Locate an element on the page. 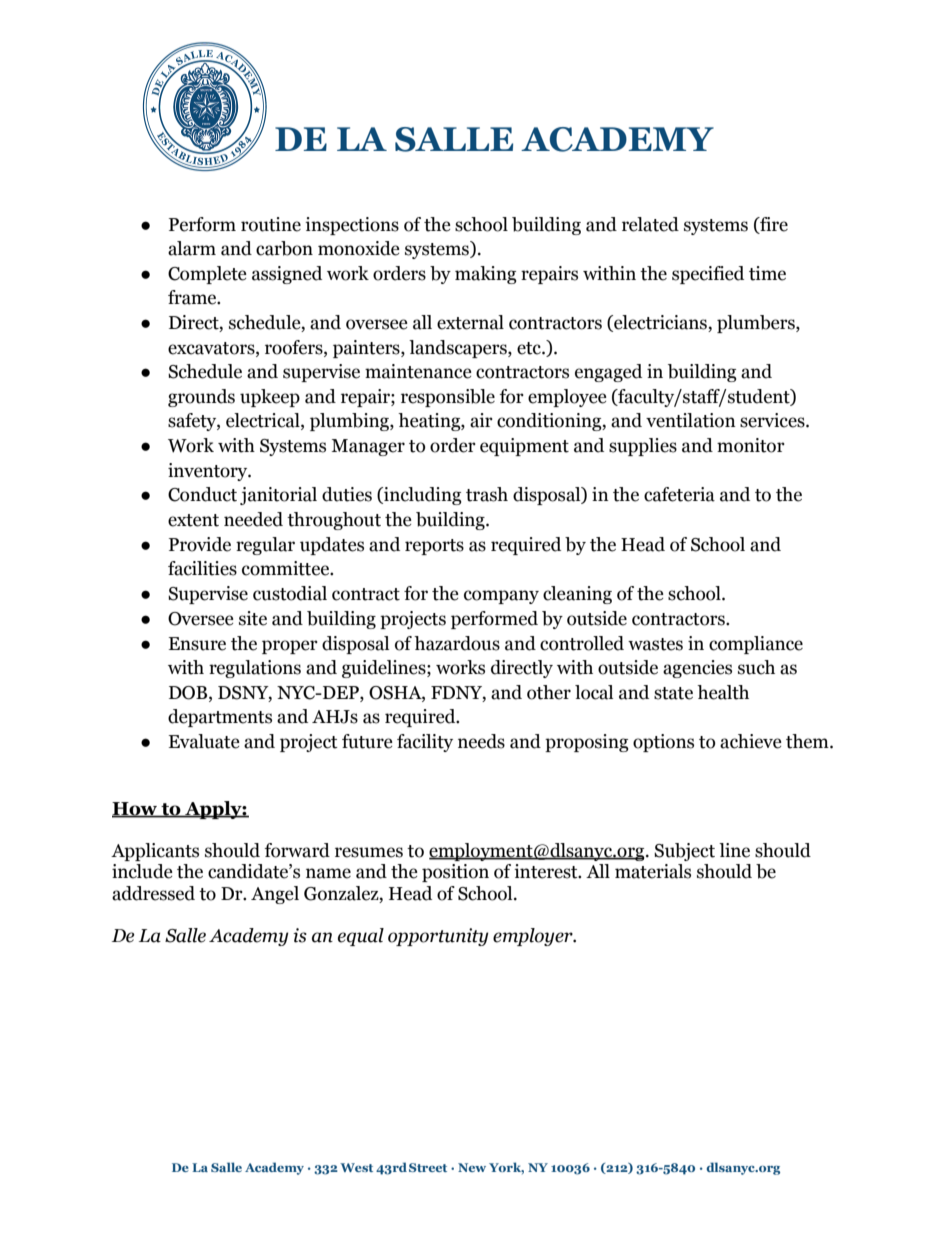 The width and height of the page is (952, 1233). DOB is located at coordinates (189, 693).
